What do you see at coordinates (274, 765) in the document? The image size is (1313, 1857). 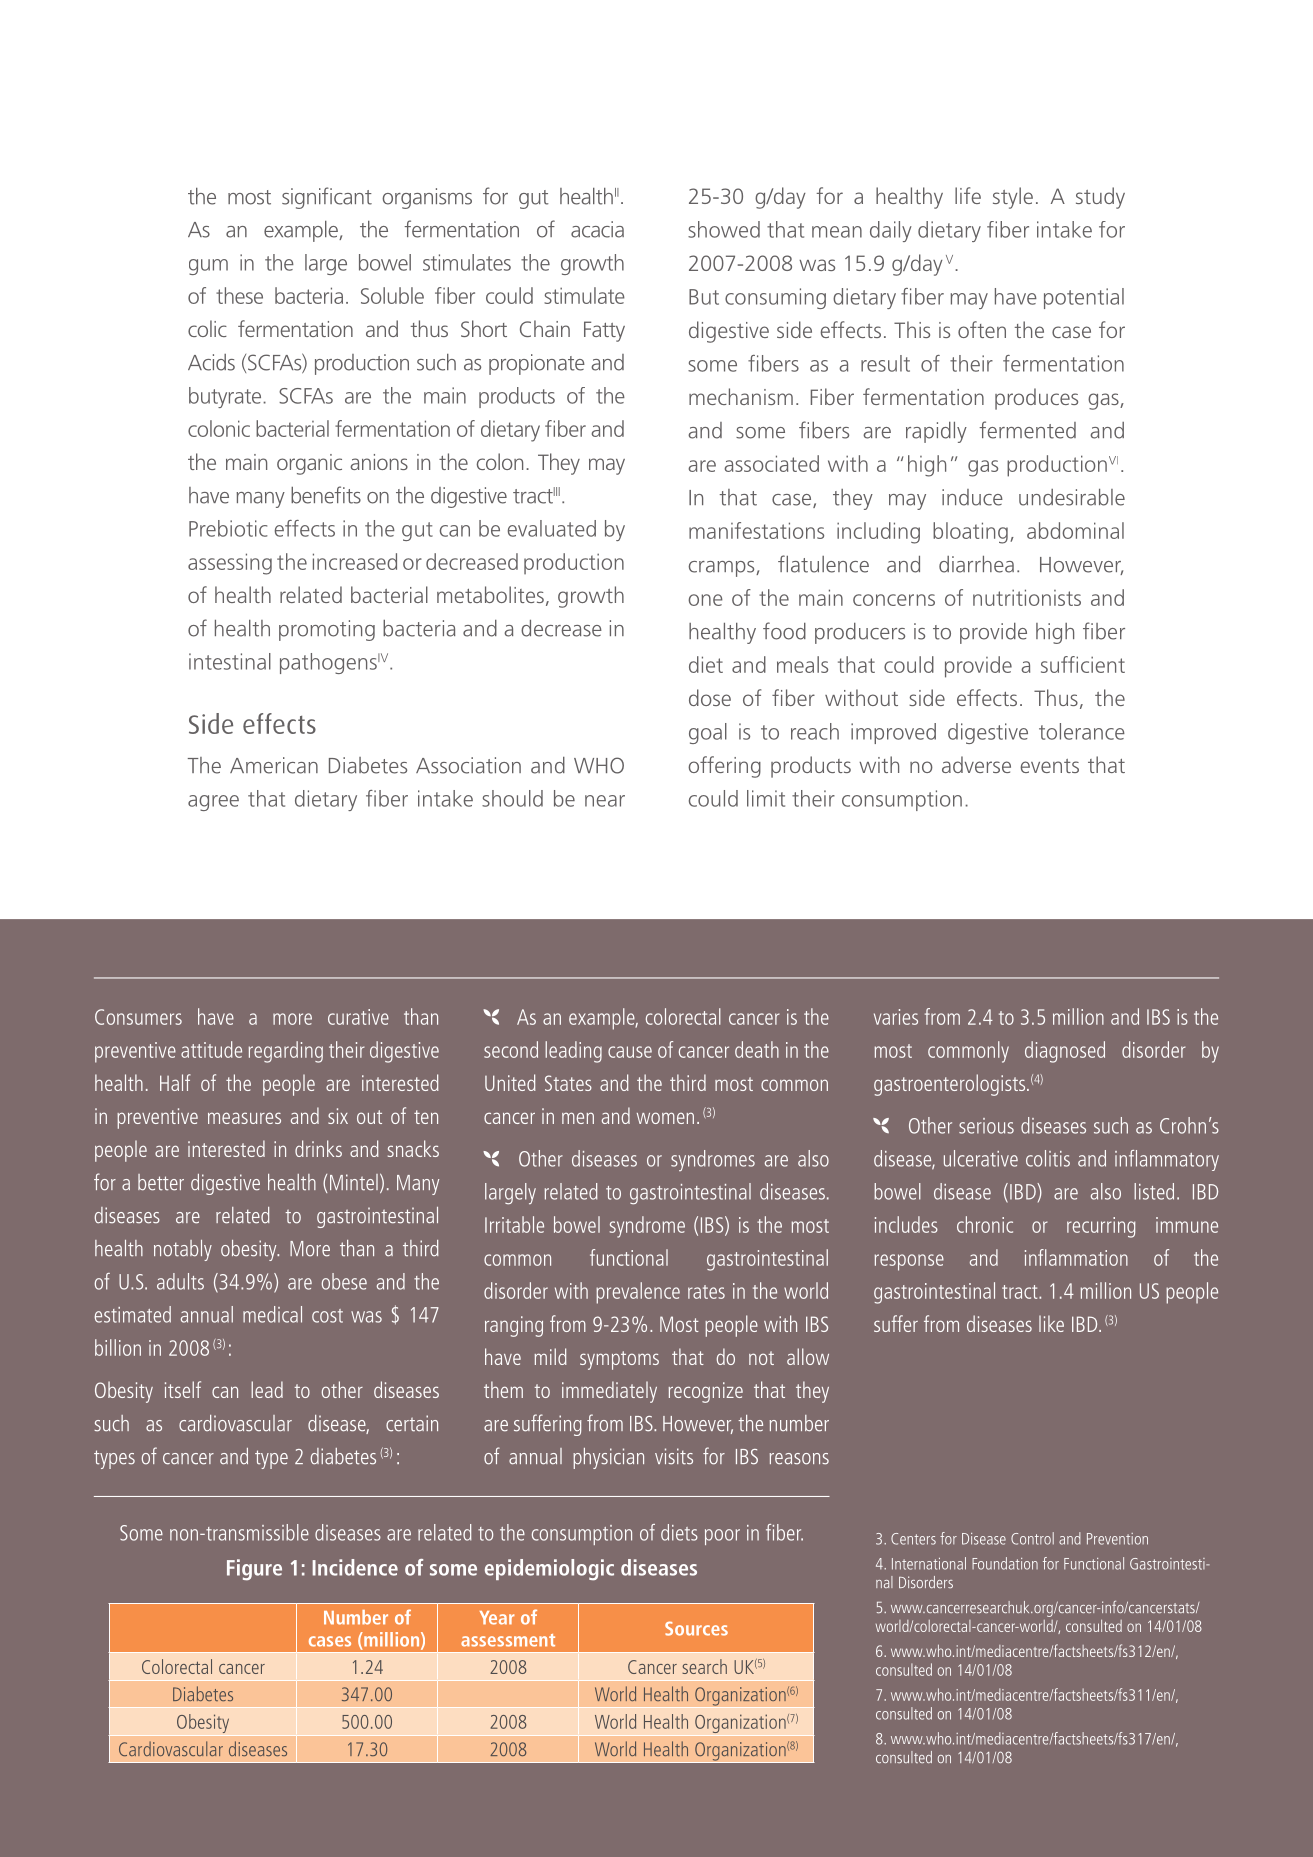 I see `American` at bounding box center [274, 765].
